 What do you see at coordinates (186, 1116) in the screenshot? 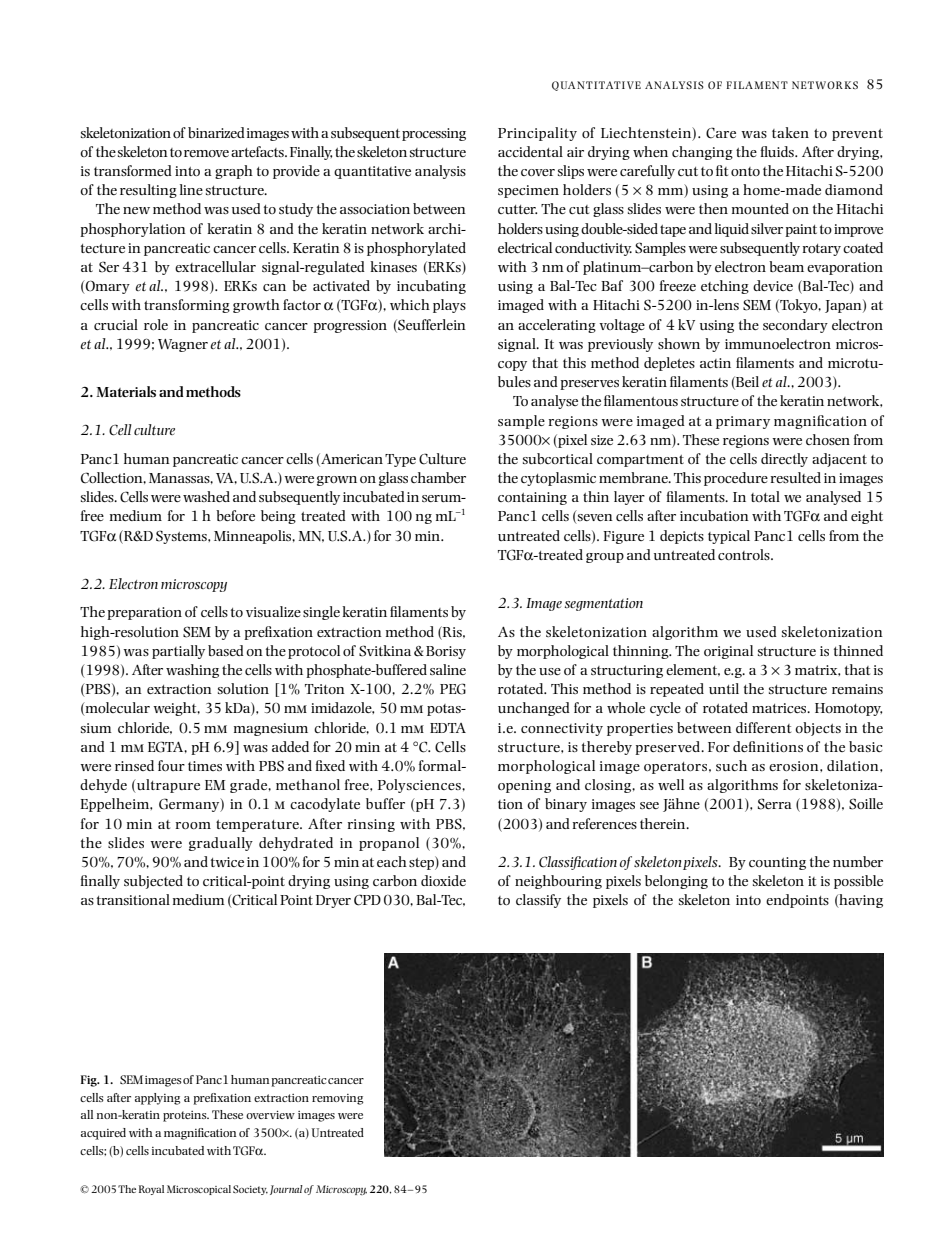
I see `proteins` at bounding box center [186, 1116].
